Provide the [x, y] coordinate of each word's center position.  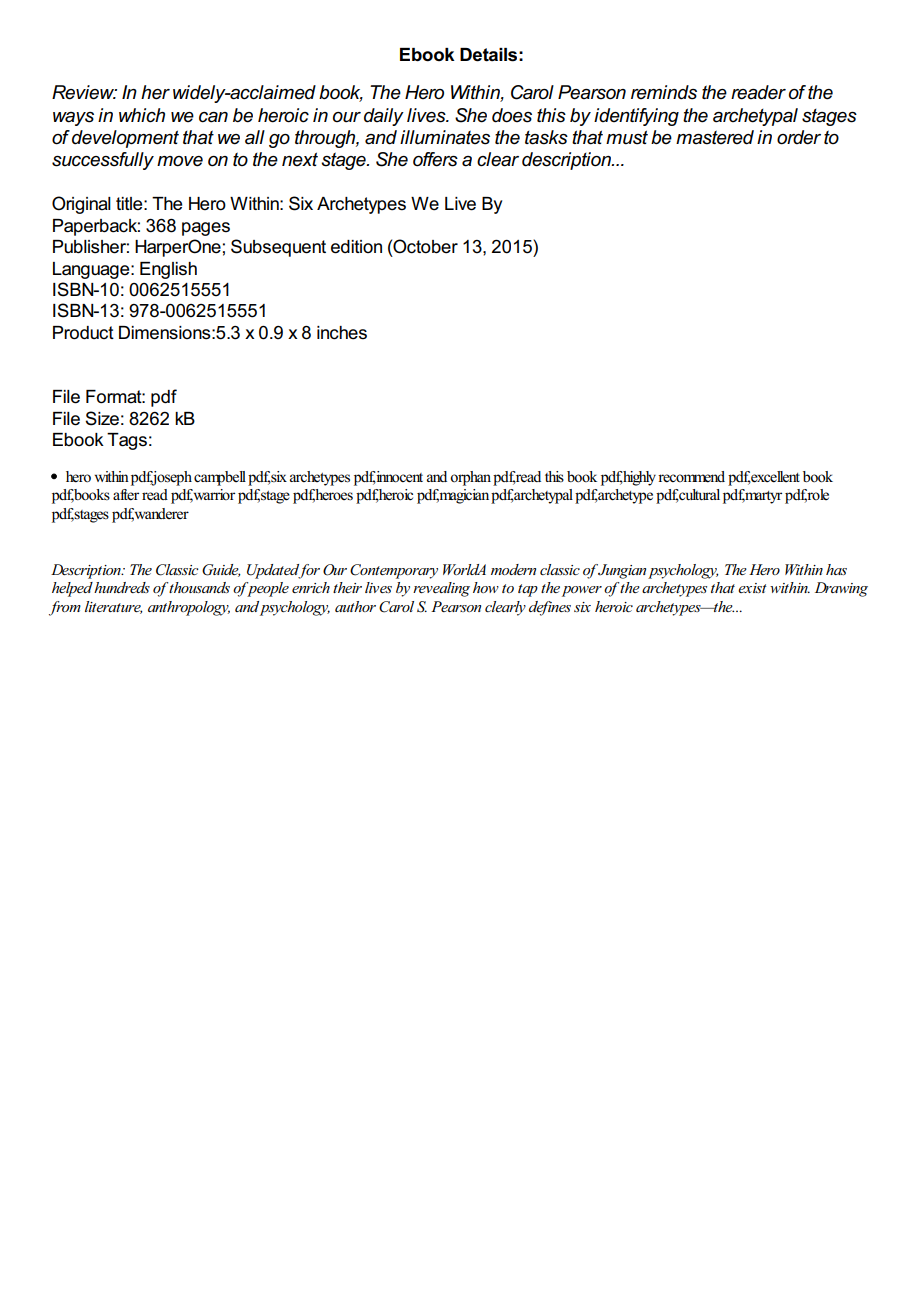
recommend [691, 477]
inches [342, 333]
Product [83, 333]
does [512, 115]
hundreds [122, 587]
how [486, 587]
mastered [715, 137]
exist [752, 588]
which [142, 115]
